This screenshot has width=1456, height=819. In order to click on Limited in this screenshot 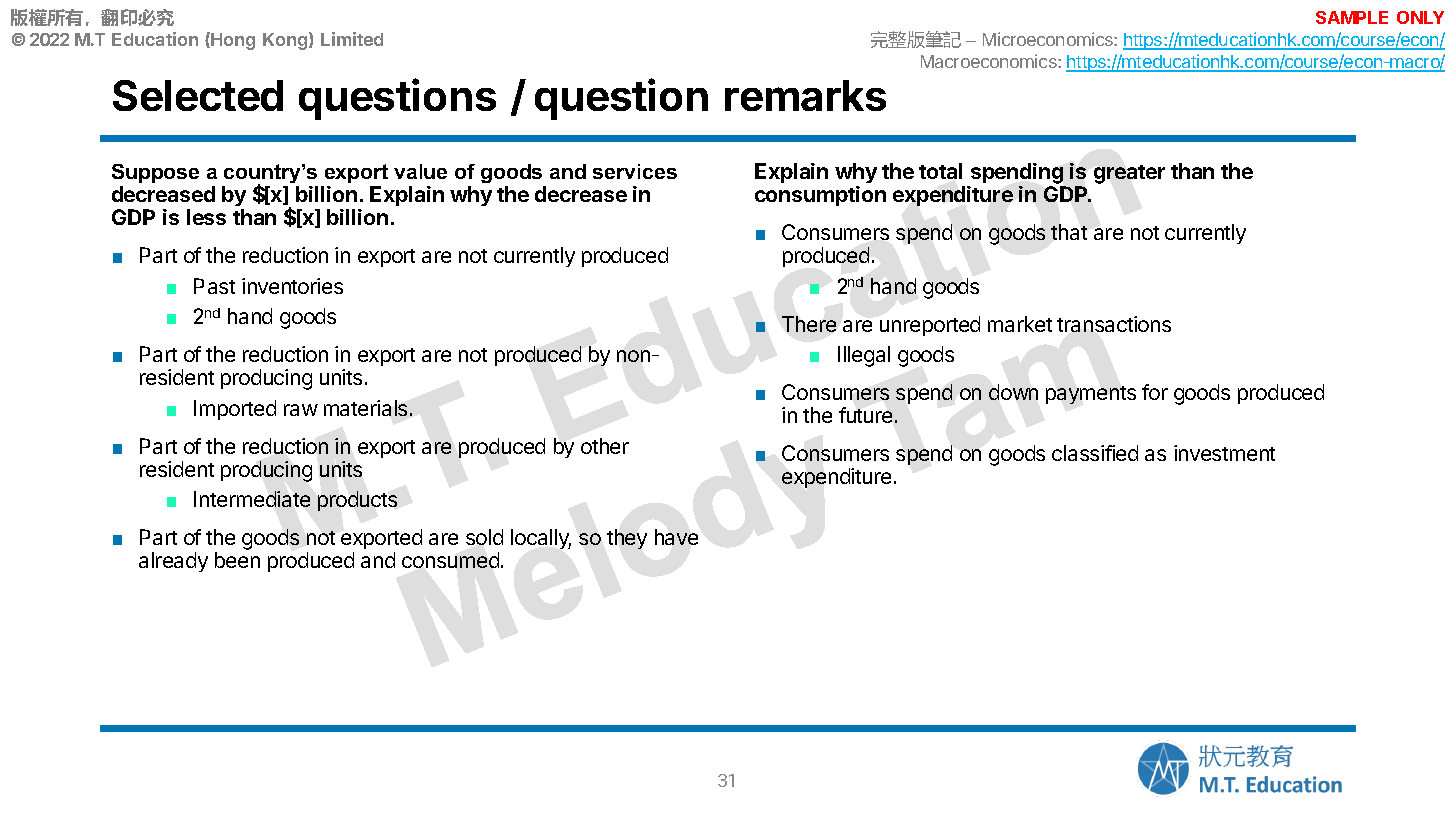, I will do `click(352, 39)`.
